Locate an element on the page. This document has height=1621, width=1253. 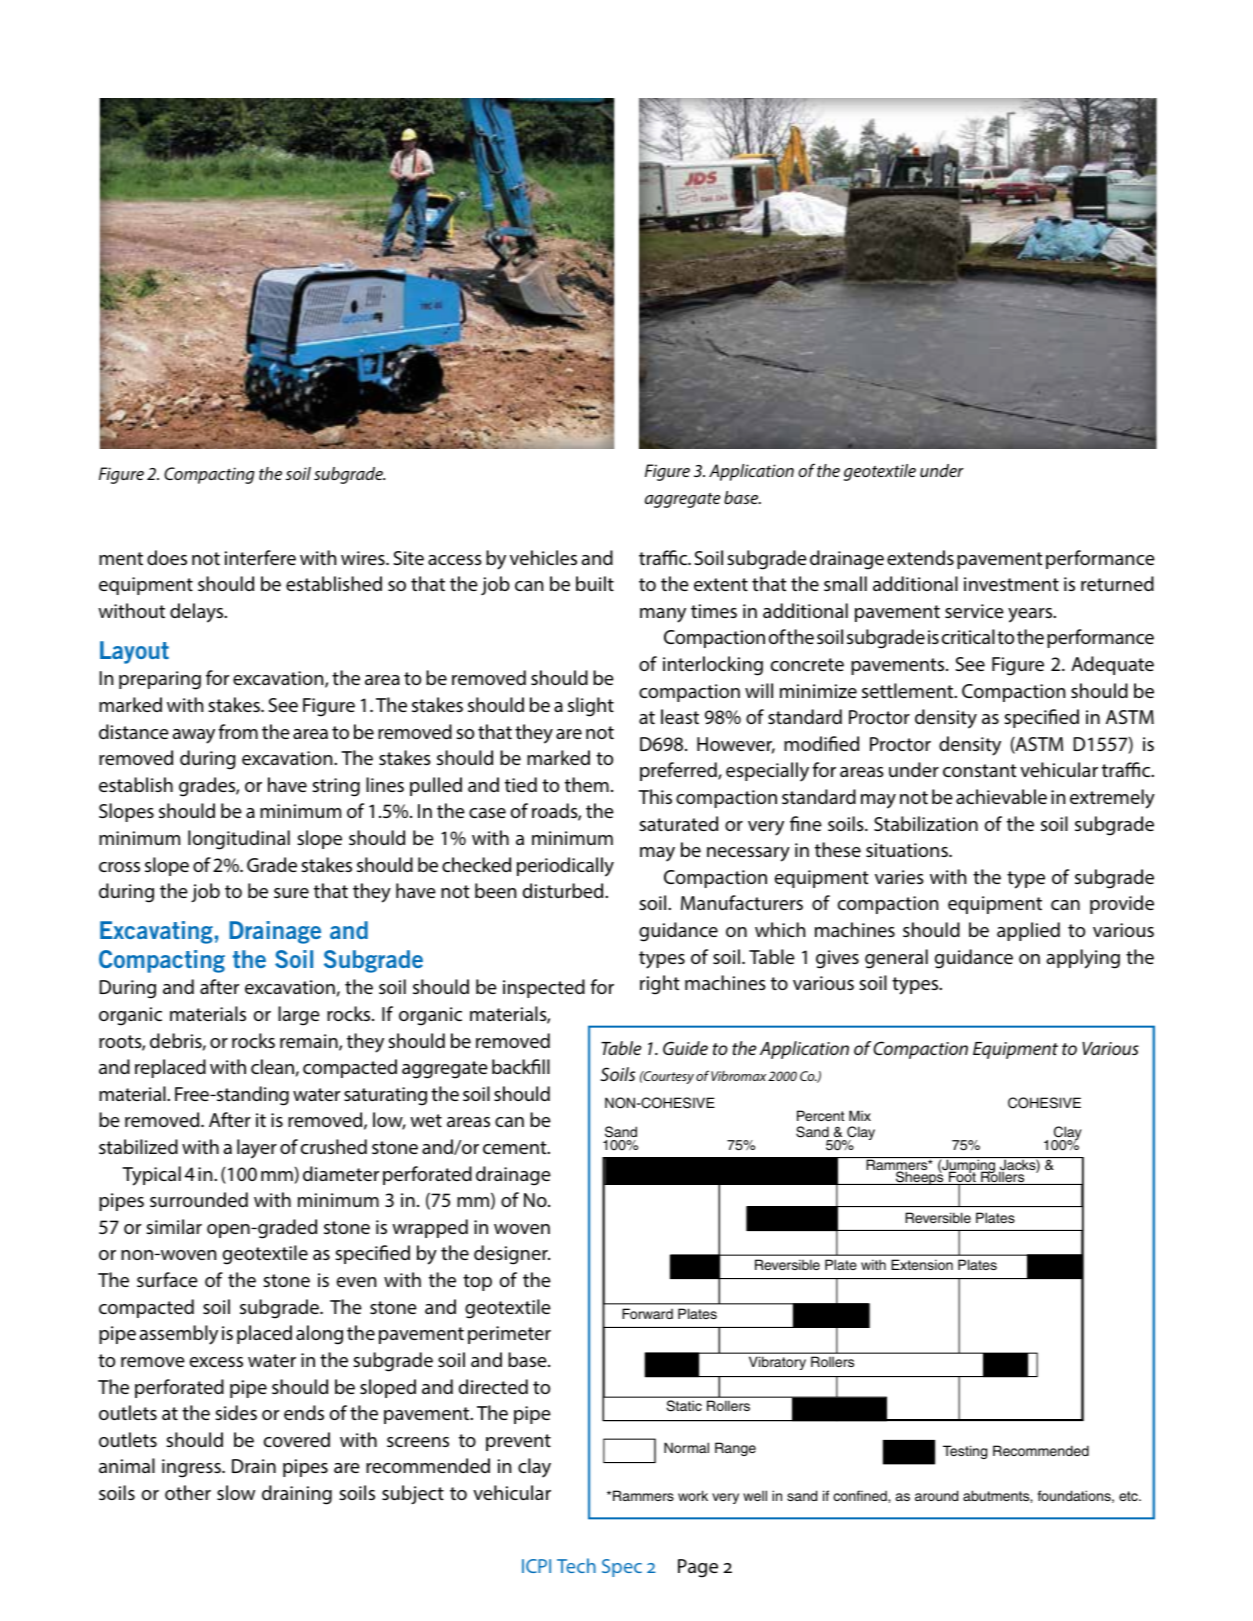
around is located at coordinates (936, 1495).
